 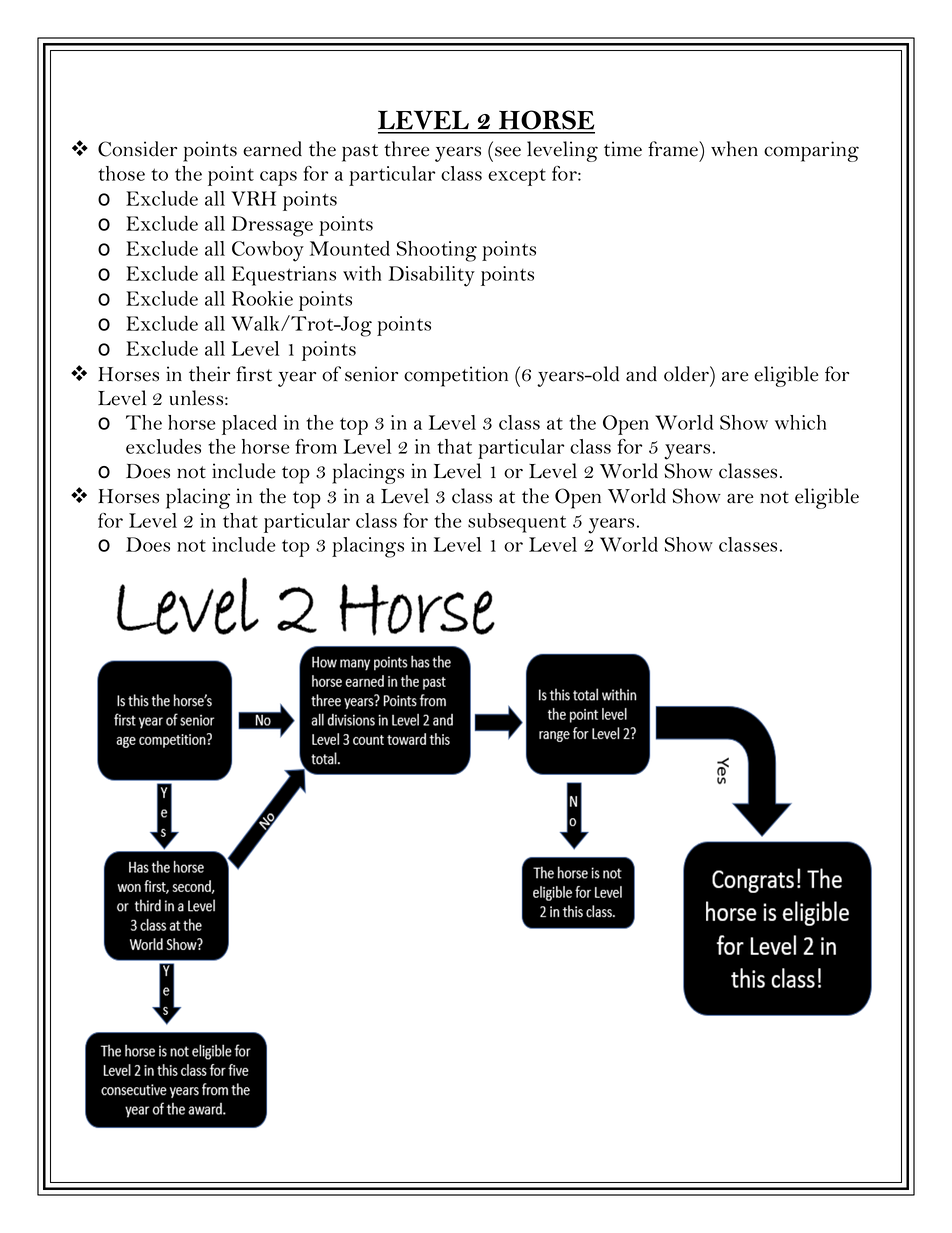 I want to click on subsequent, so click(x=517, y=523).
